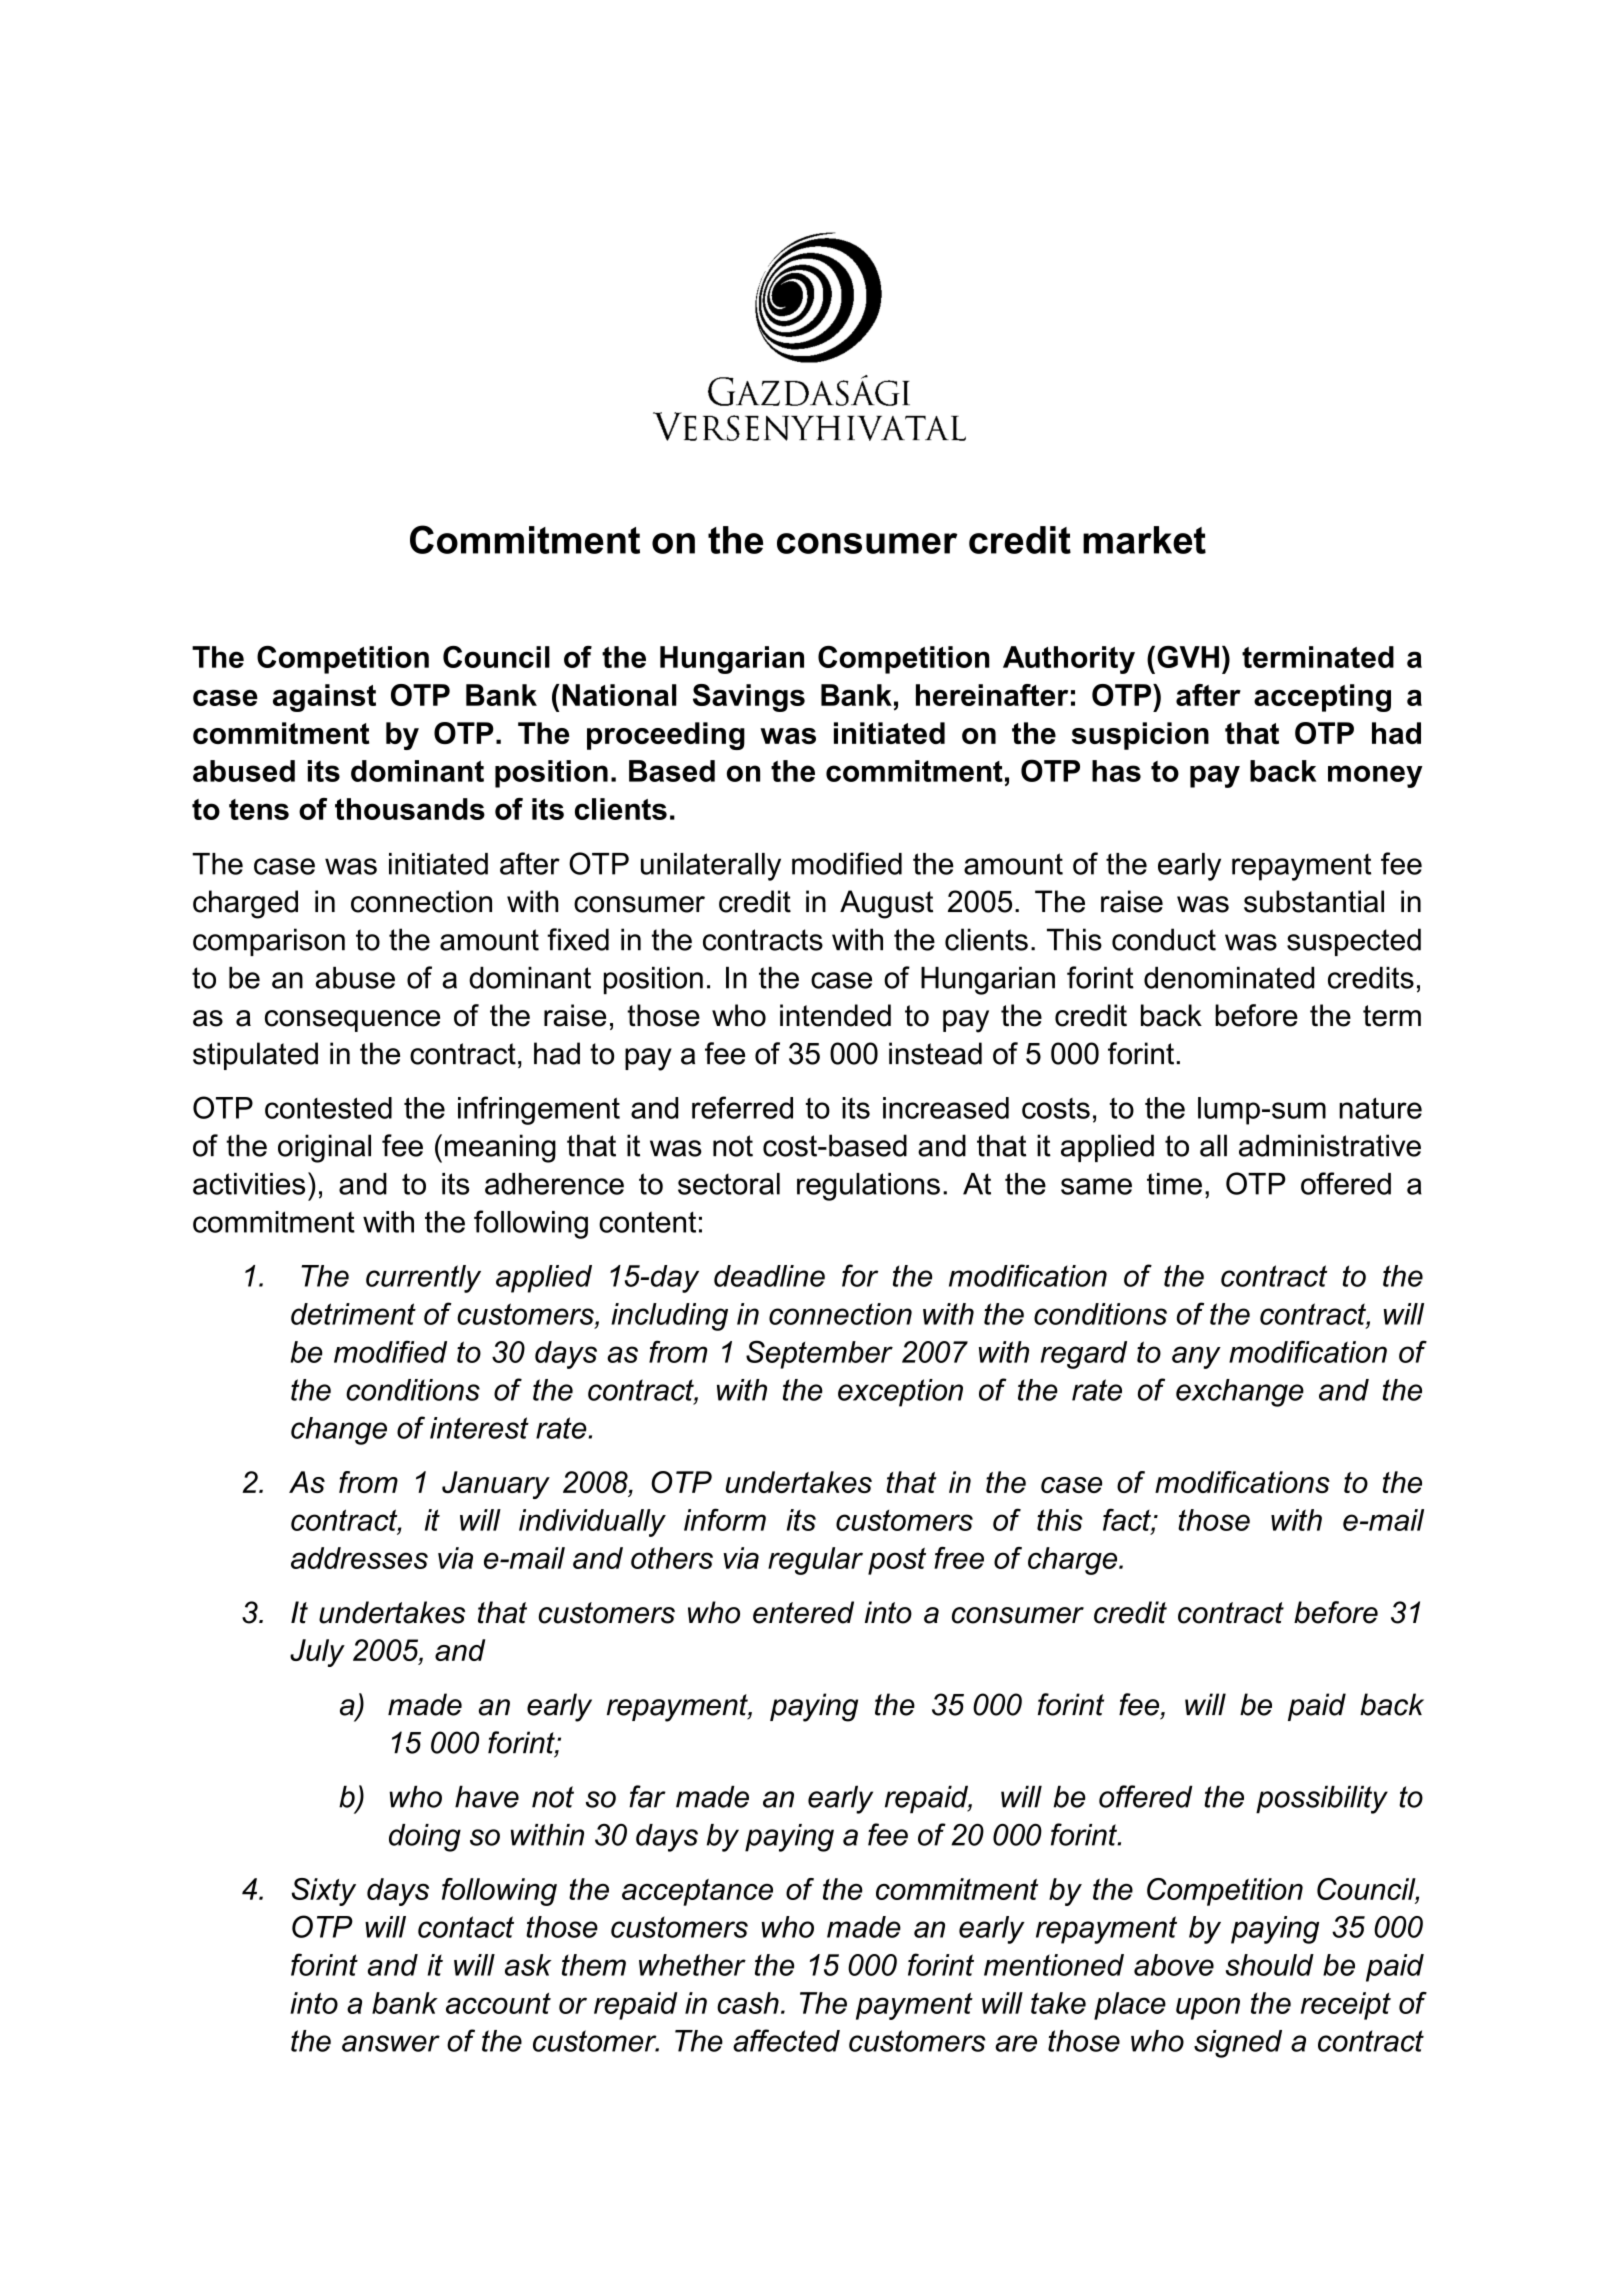  I want to click on Savings, so click(749, 698).
